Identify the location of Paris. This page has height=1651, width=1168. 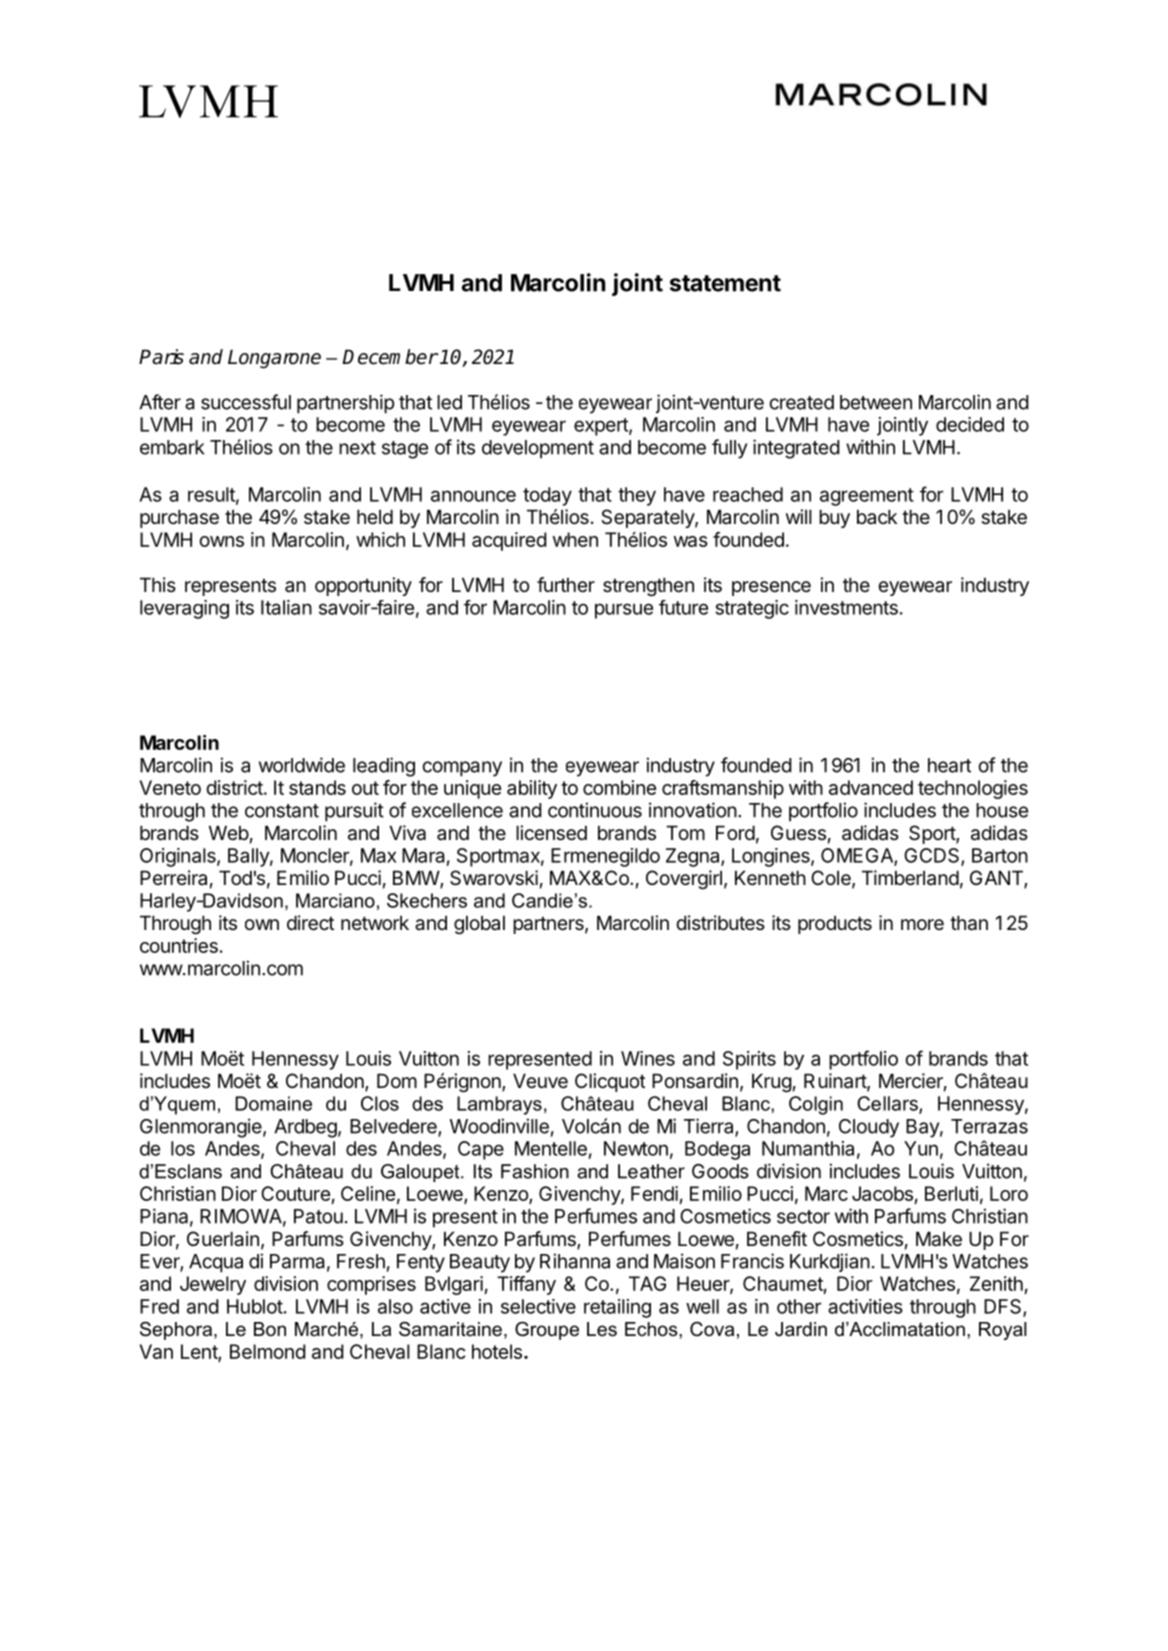
(161, 357).
